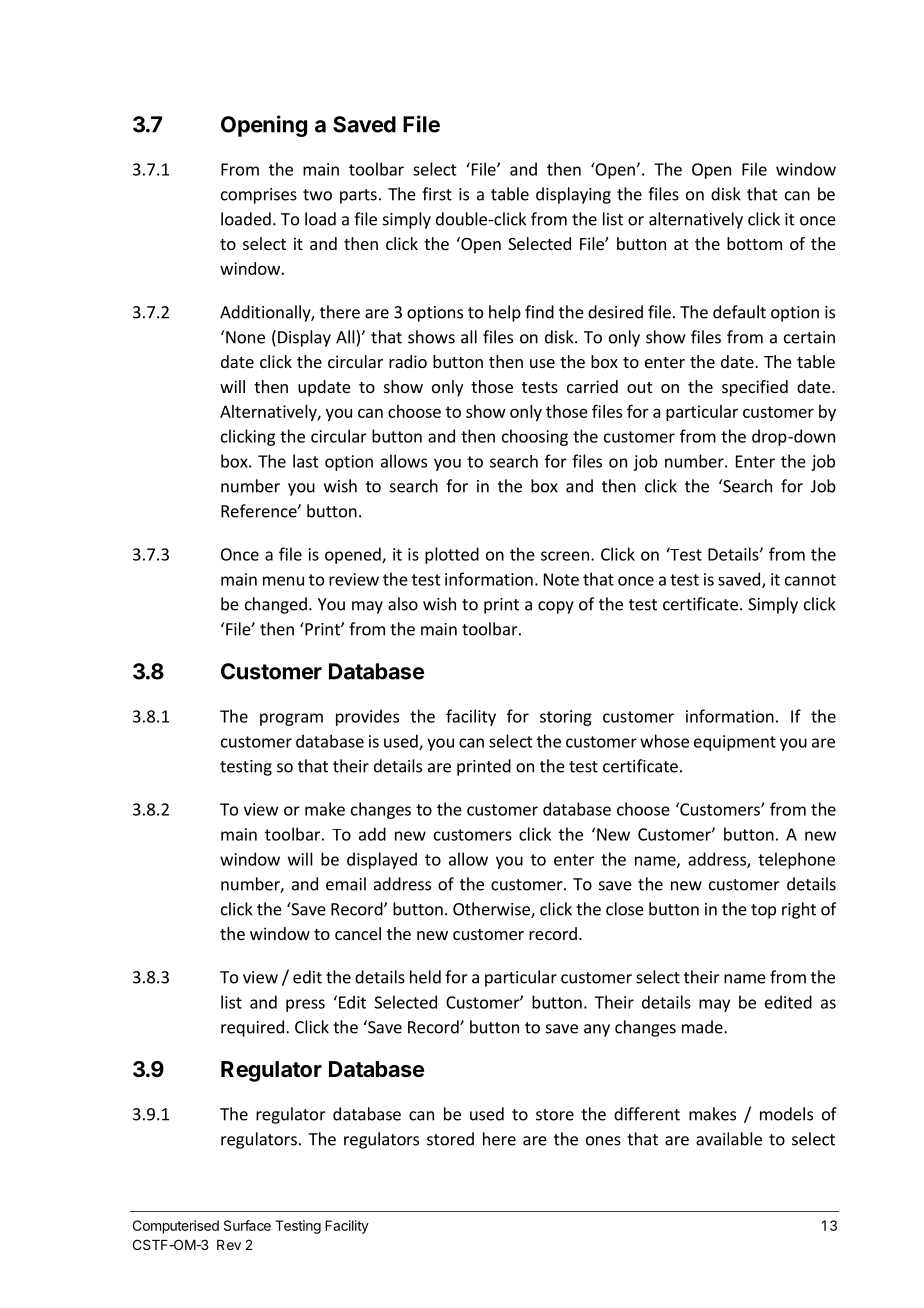  I want to click on top, so click(763, 911).
